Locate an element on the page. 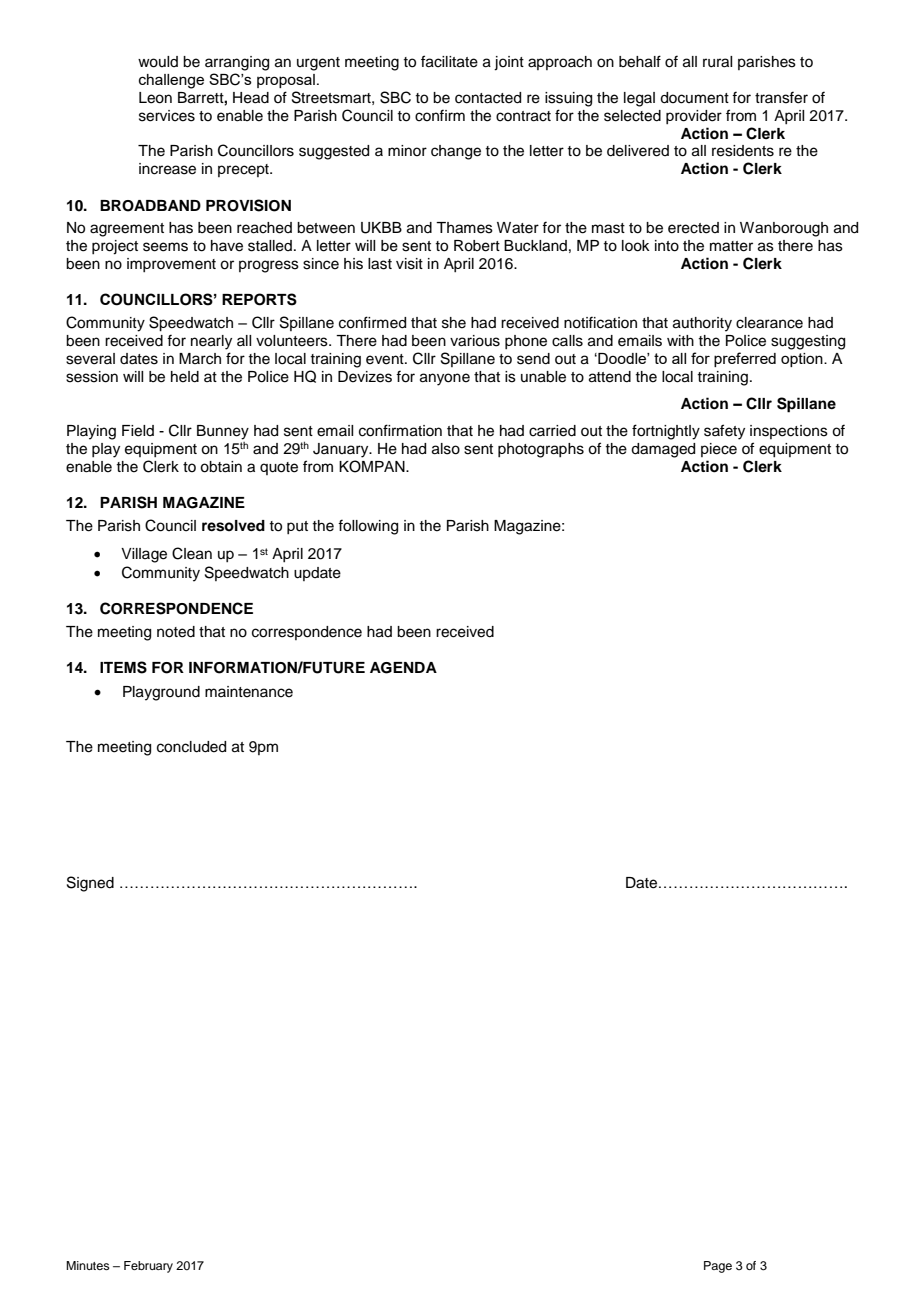 The height and width of the image is (1308, 924). AGENDA is located at coordinates (403, 668).
